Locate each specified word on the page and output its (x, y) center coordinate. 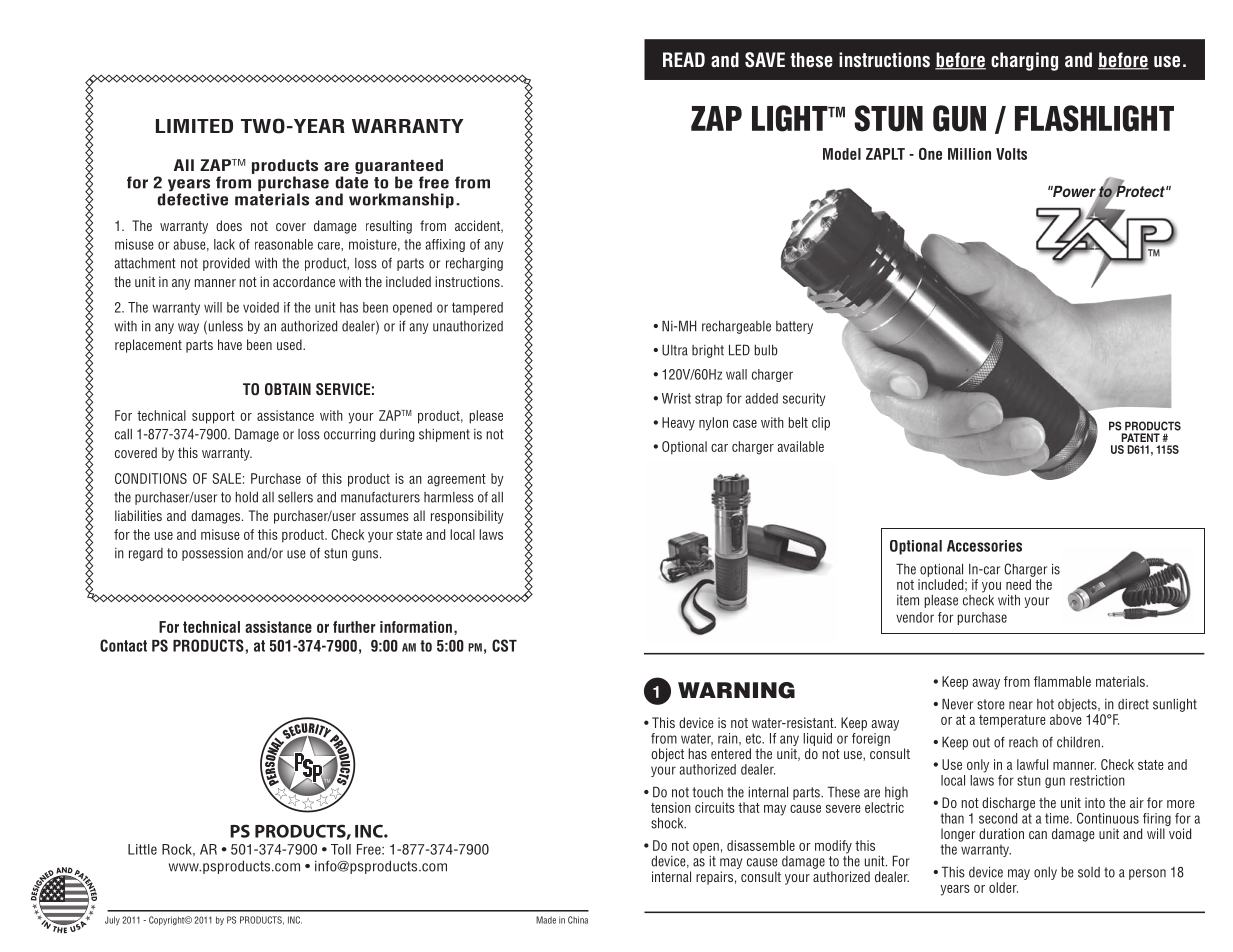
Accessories (984, 546)
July (112, 921)
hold (246, 497)
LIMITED (194, 126)
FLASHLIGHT (1094, 118)
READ (684, 59)
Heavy (678, 424)
